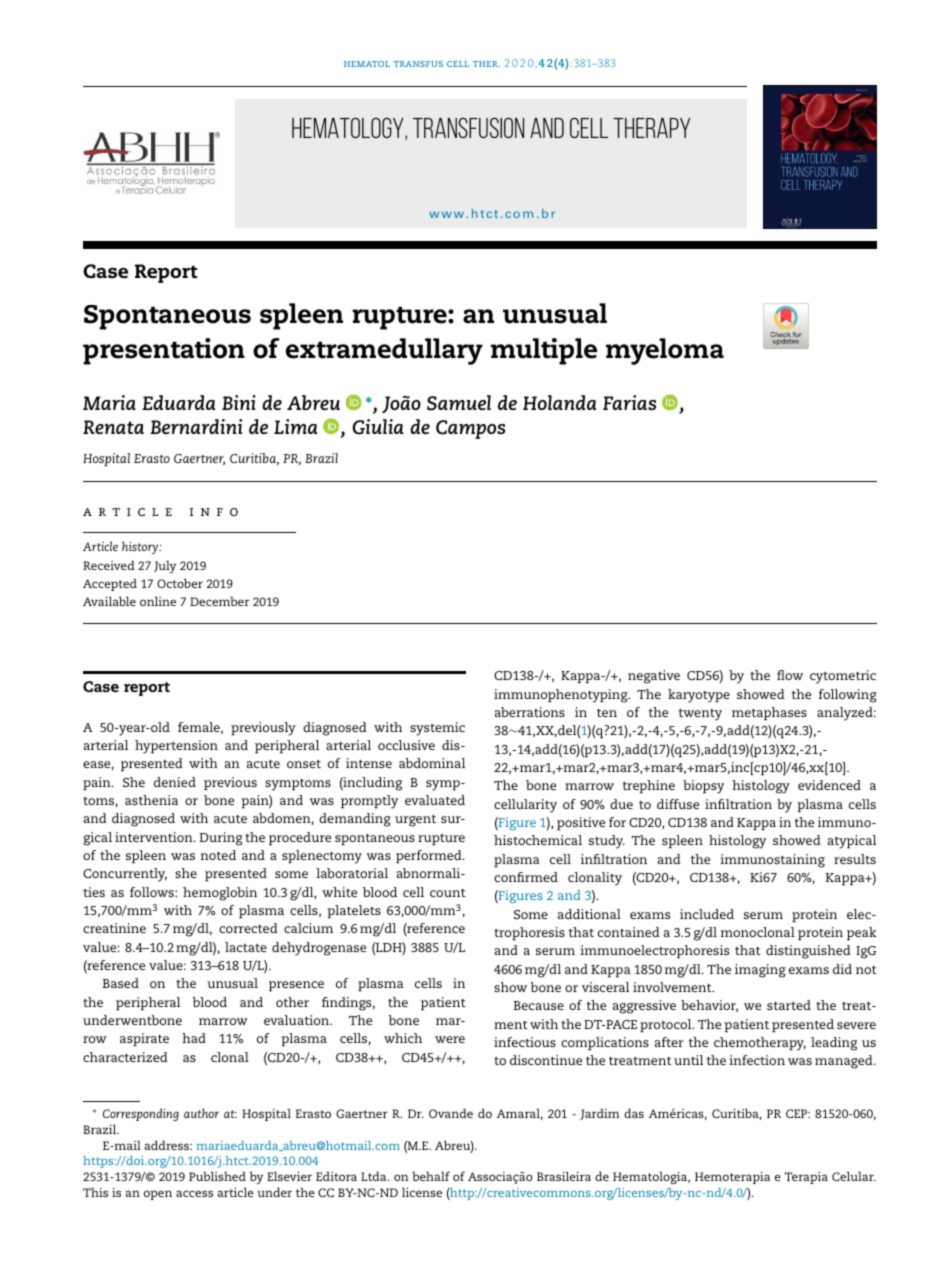  What do you see at coordinates (665, 351) in the screenshot?
I see `myeloma` at bounding box center [665, 351].
